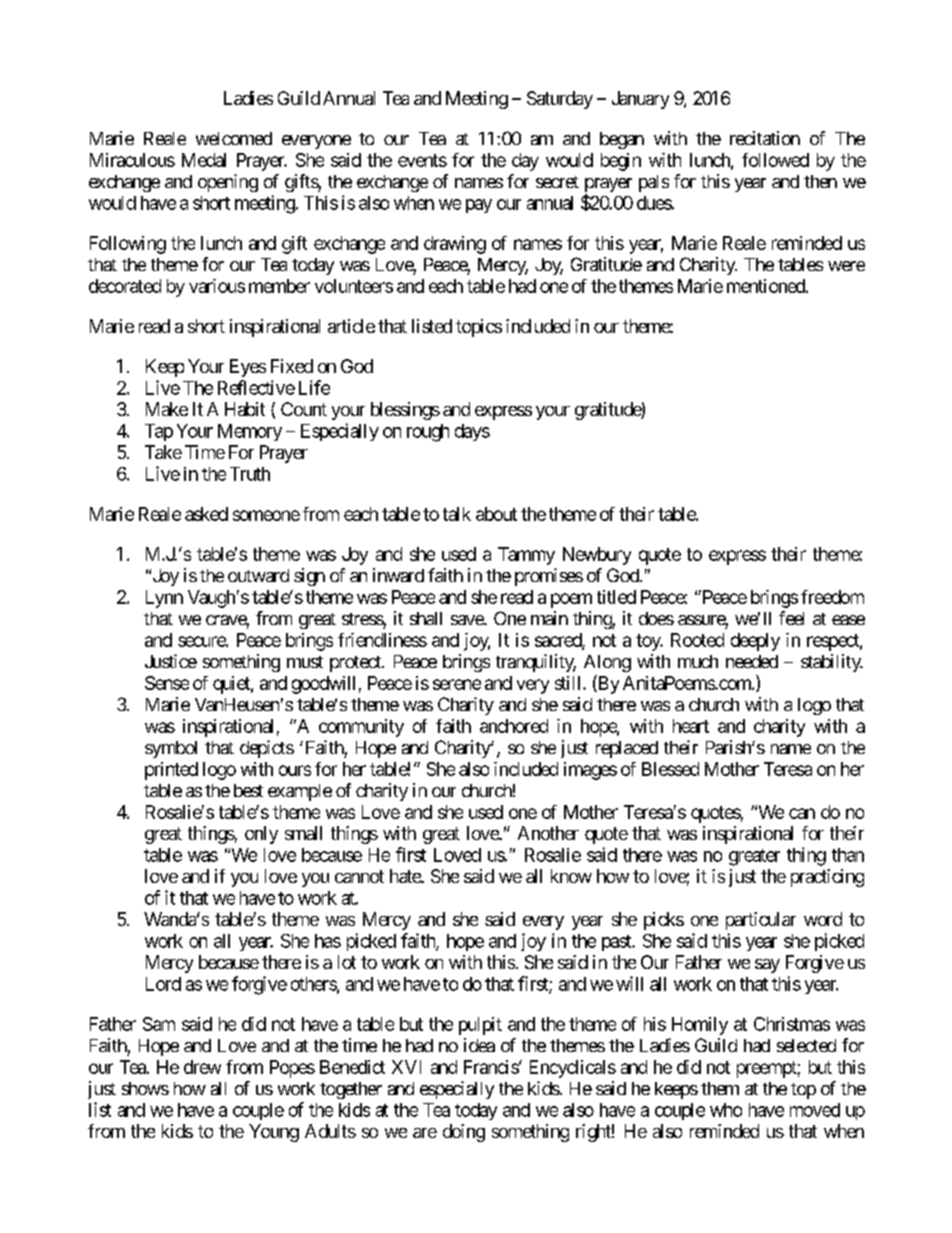 This screenshot has width=952, height=1233. I want to click on Lynn, so click(164, 599).
